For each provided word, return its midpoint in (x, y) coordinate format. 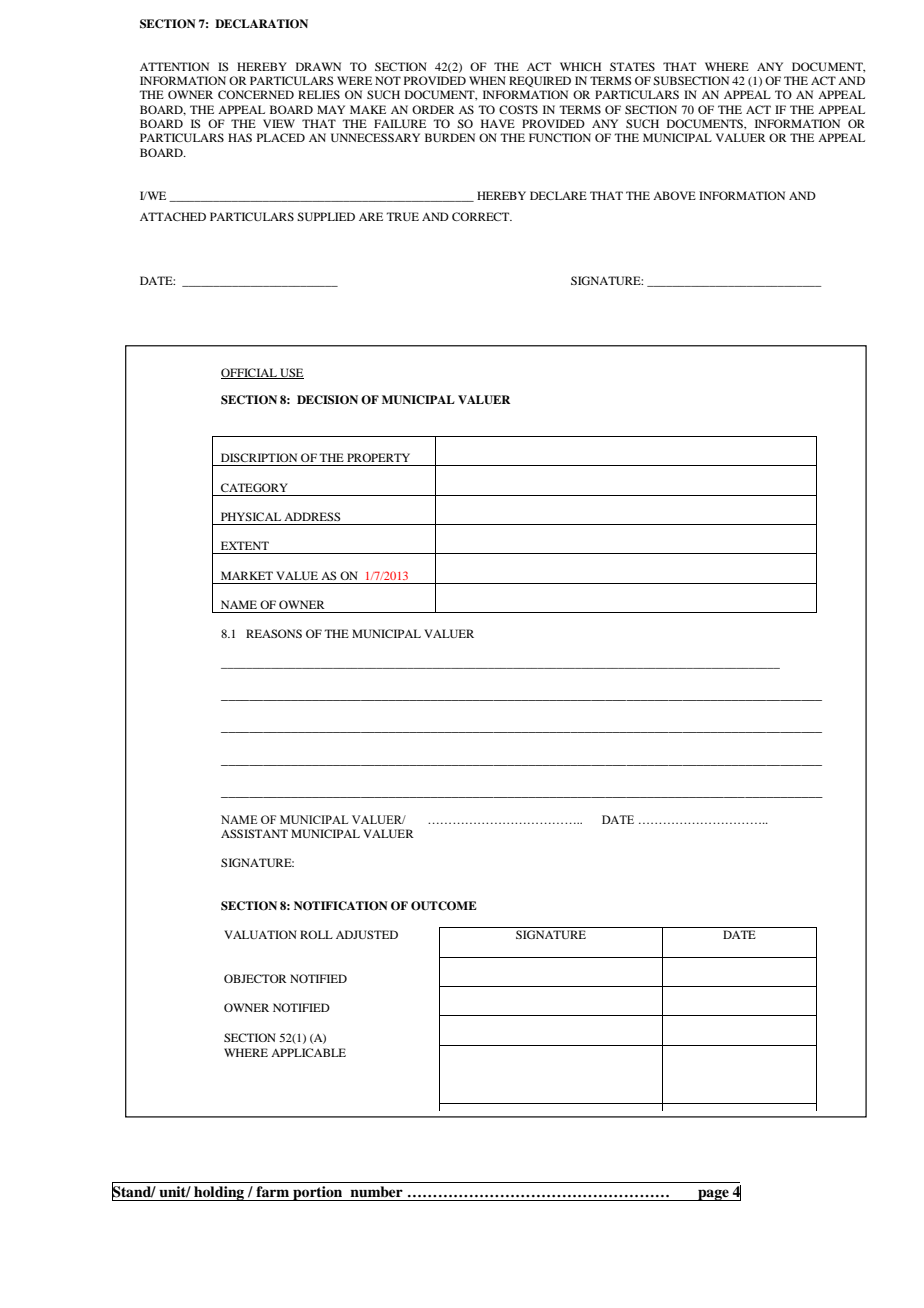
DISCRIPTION (259, 457)
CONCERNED (256, 94)
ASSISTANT (254, 833)
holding (219, 1193)
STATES (632, 66)
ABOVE (674, 195)
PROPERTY (378, 457)
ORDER (433, 109)
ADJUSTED (367, 934)
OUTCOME (444, 906)
